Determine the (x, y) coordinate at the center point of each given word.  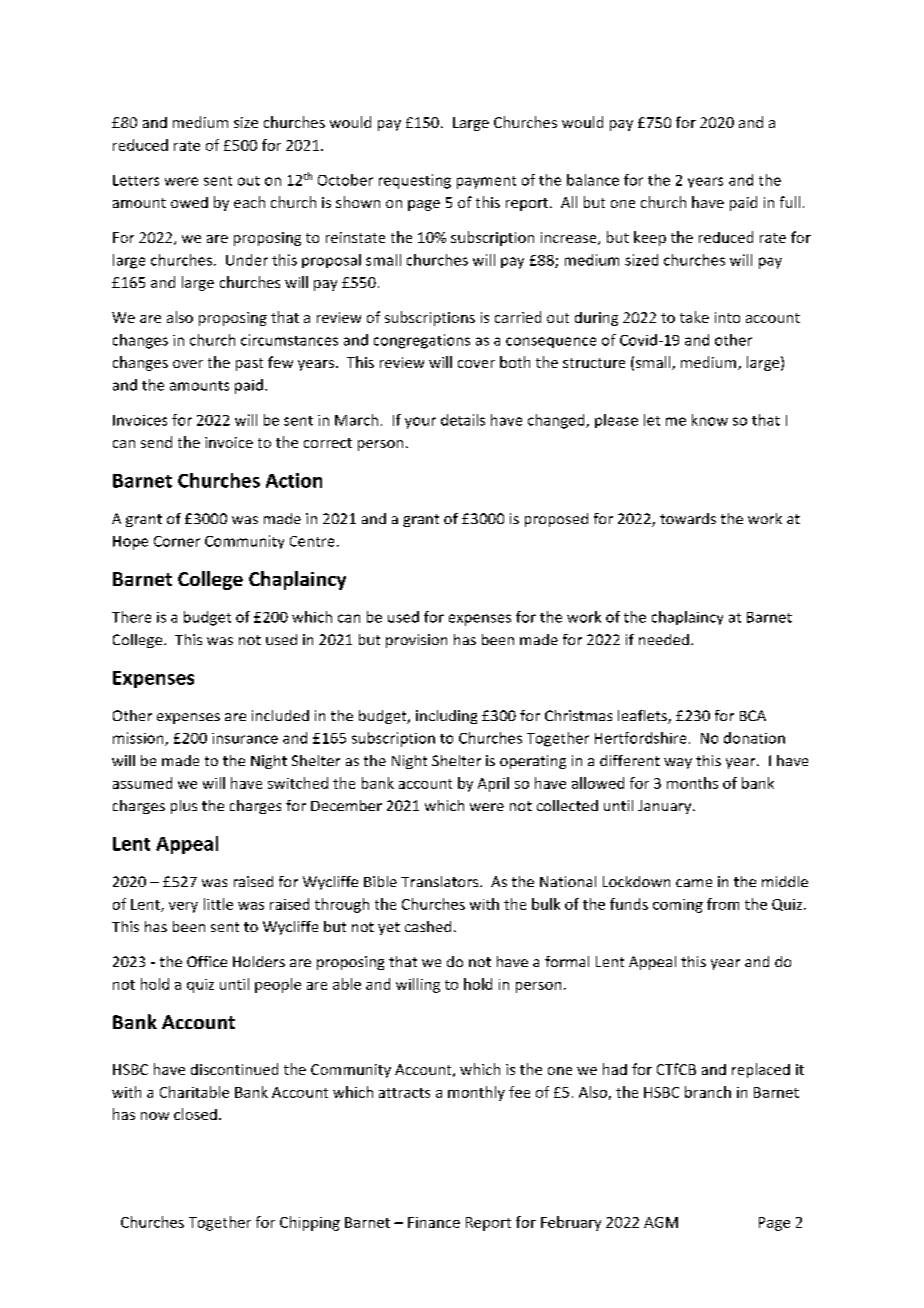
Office (207, 961)
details (463, 420)
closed (195, 1114)
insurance (245, 738)
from (723, 904)
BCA (753, 715)
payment (486, 182)
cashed (428, 926)
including (446, 717)
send (156, 442)
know (710, 420)
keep (650, 238)
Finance (434, 1222)
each (249, 202)
